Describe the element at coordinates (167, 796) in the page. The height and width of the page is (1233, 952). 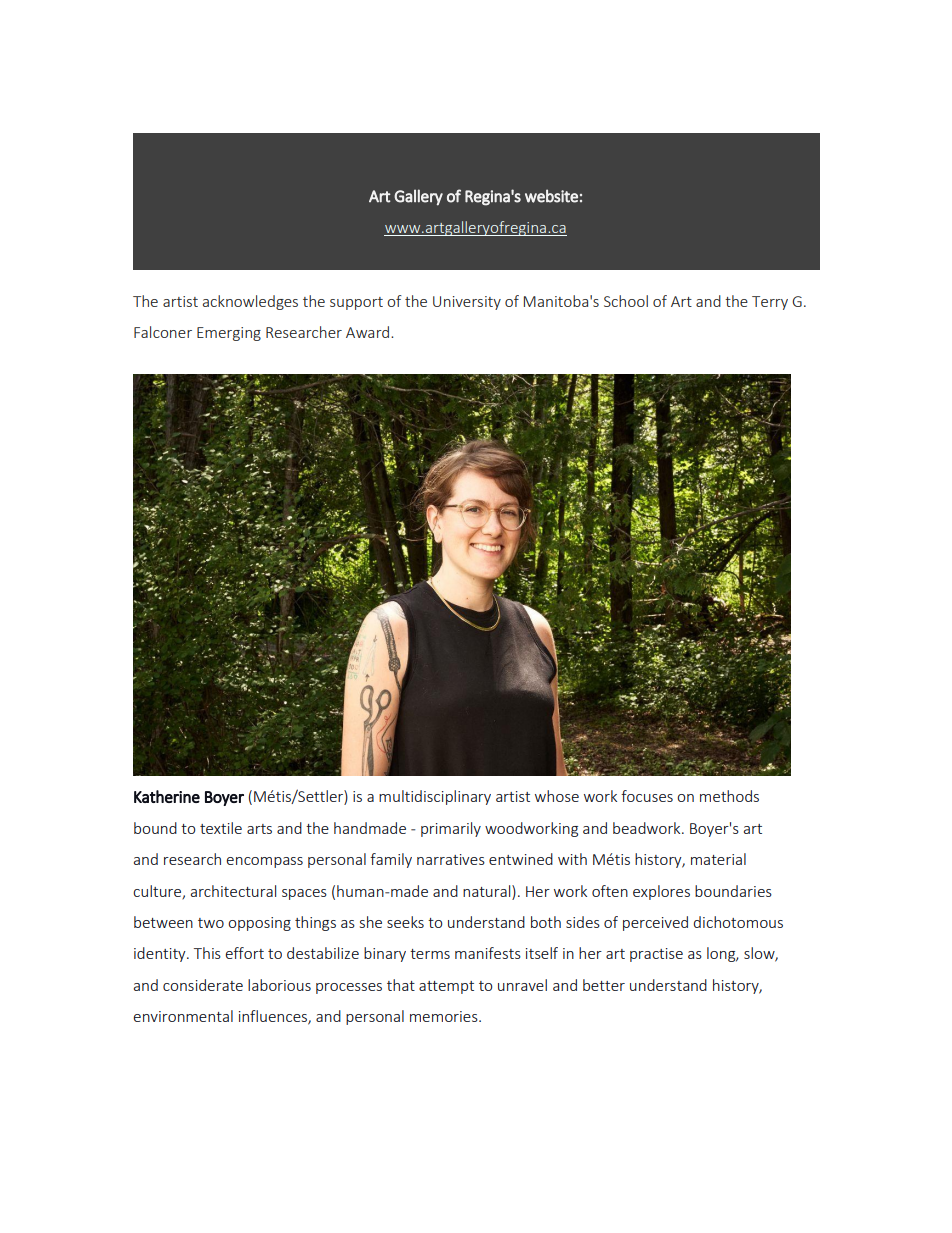
I see `Katherine` at that location.
